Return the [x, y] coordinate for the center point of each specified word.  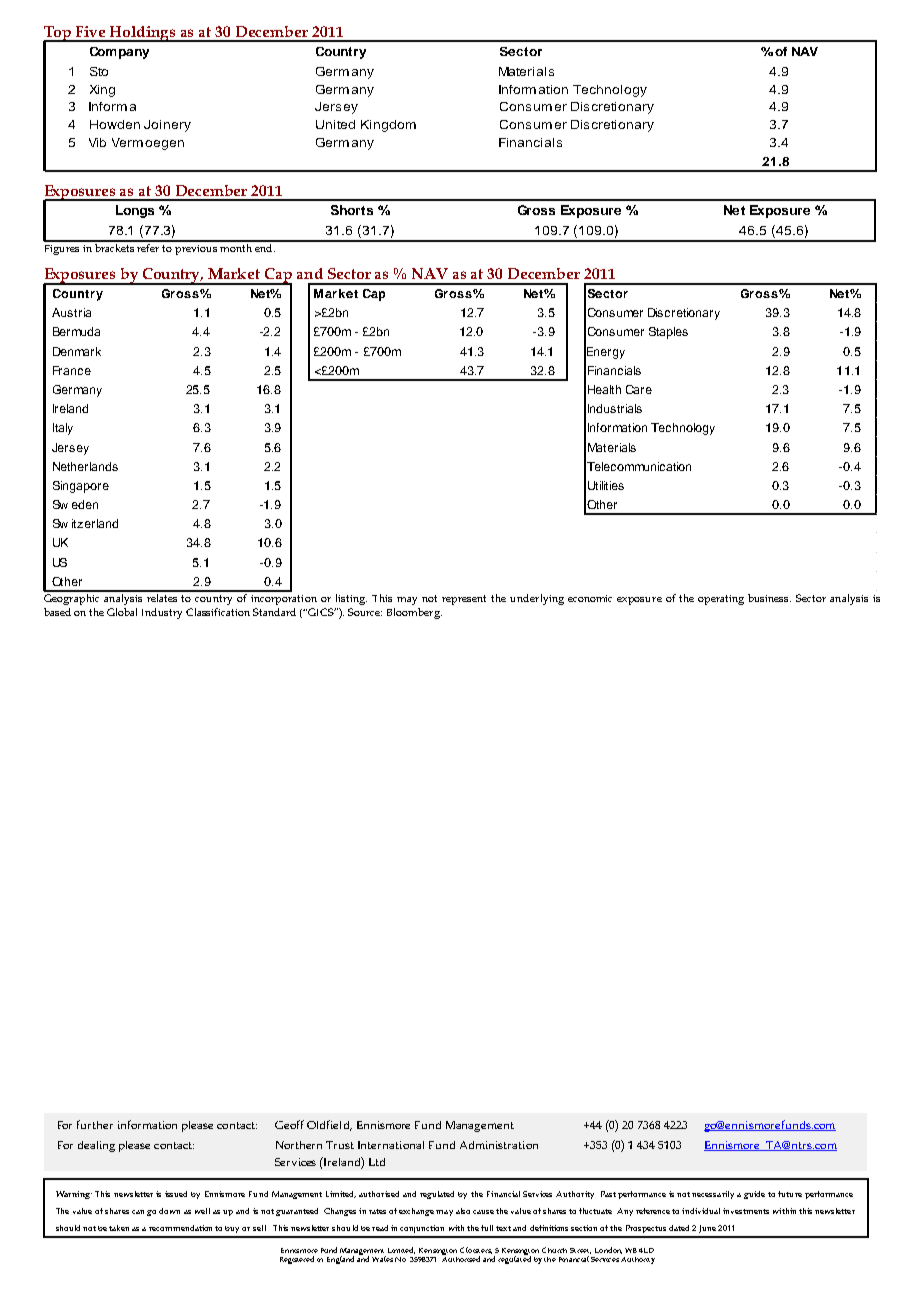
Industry [162, 613]
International [391, 1145]
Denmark [77, 351]
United [335, 124]
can [138, 1212]
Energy [606, 353]
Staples [668, 333]
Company [119, 53]
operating [721, 600]
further [95, 1124]
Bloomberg [414, 613]
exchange [416, 1212]
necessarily [713, 1195]
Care [639, 389]
